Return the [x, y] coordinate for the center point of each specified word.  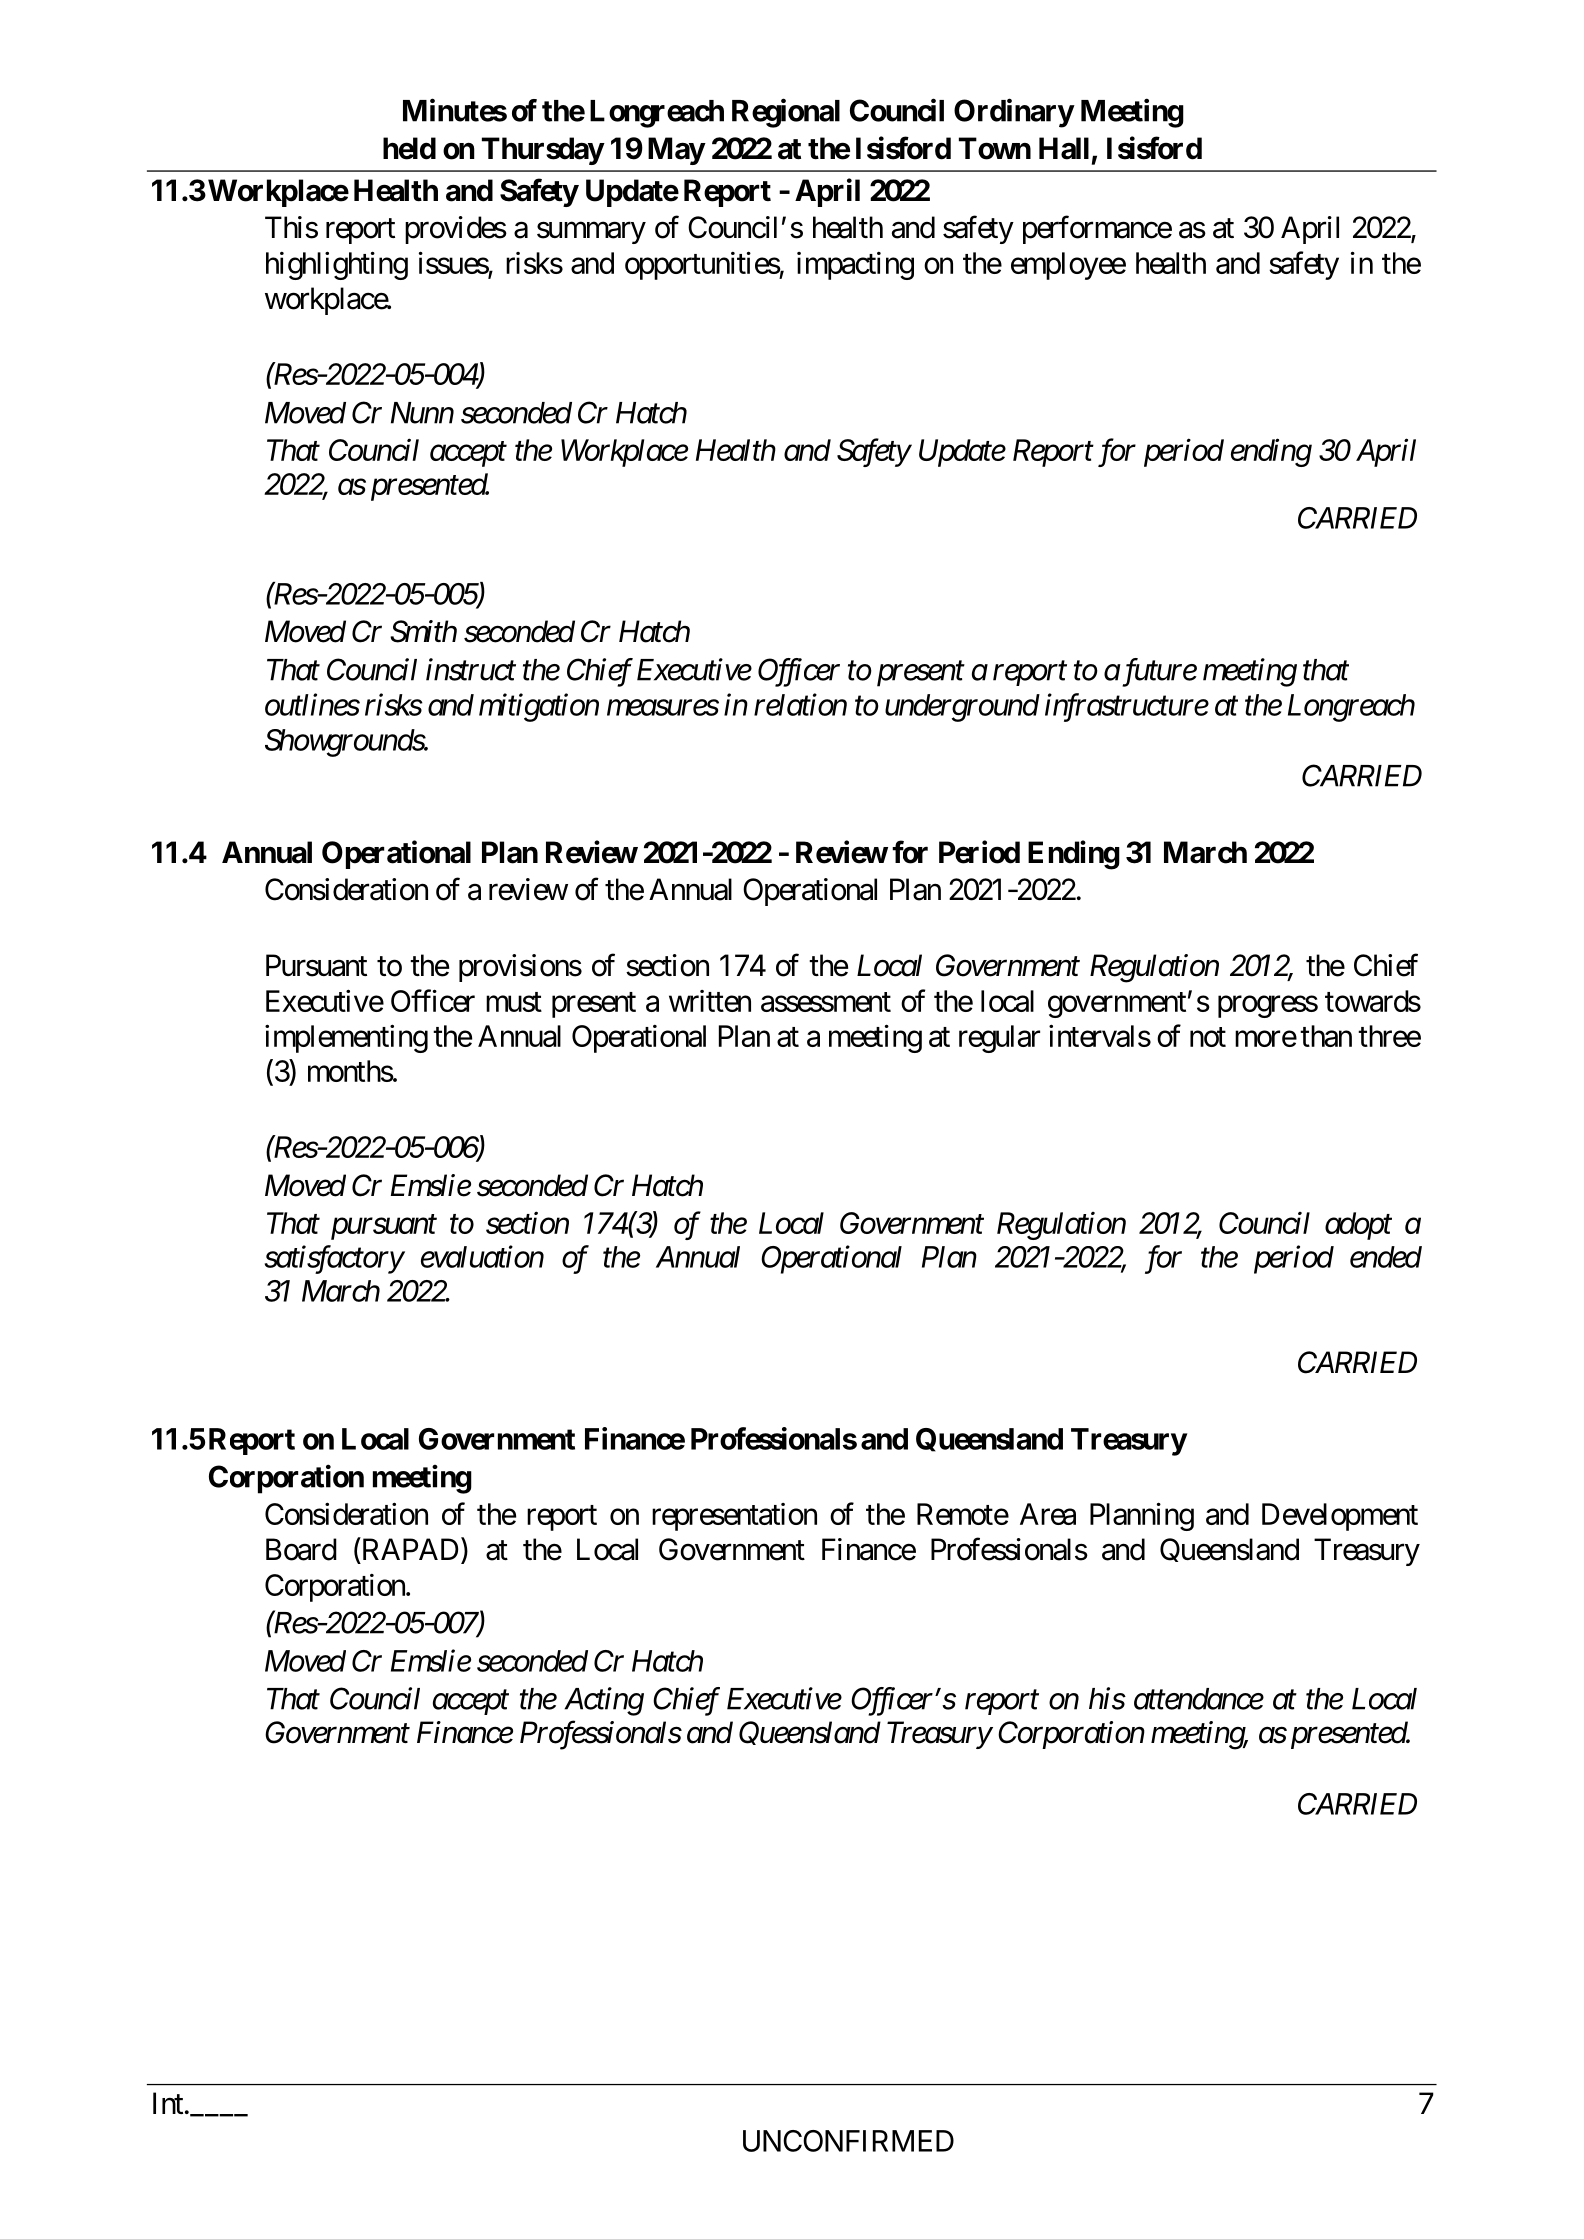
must [514, 1002]
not [1208, 1037]
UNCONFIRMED [848, 2141]
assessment [826, 1002]
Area [1048, 1514]
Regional [786, 113]
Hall [1064, 148]
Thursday [543, 151]
